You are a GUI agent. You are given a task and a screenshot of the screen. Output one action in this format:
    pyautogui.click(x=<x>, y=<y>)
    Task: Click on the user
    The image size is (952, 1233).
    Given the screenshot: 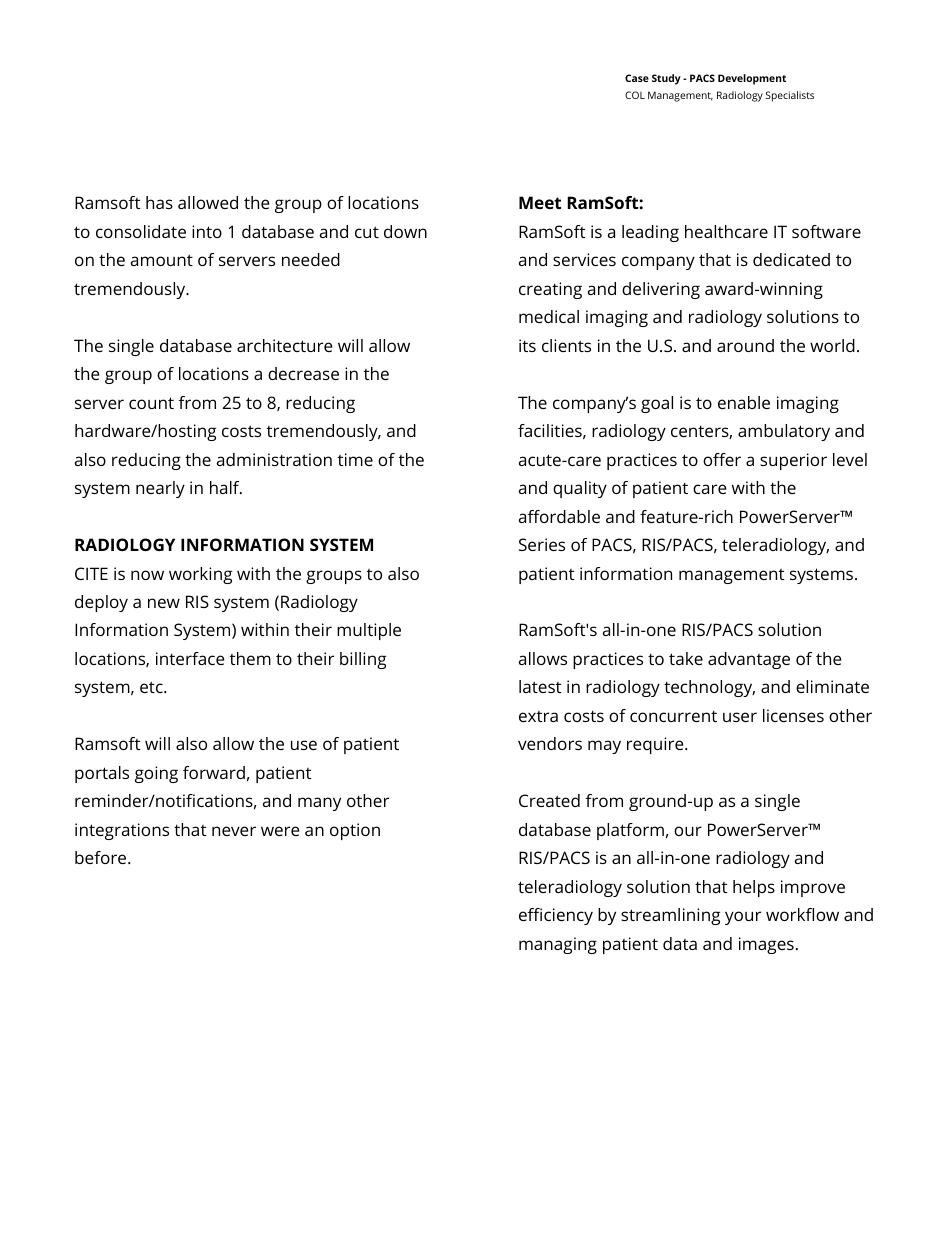 What is the action you would take?
    pyautogui.click(x=740, y=717)
